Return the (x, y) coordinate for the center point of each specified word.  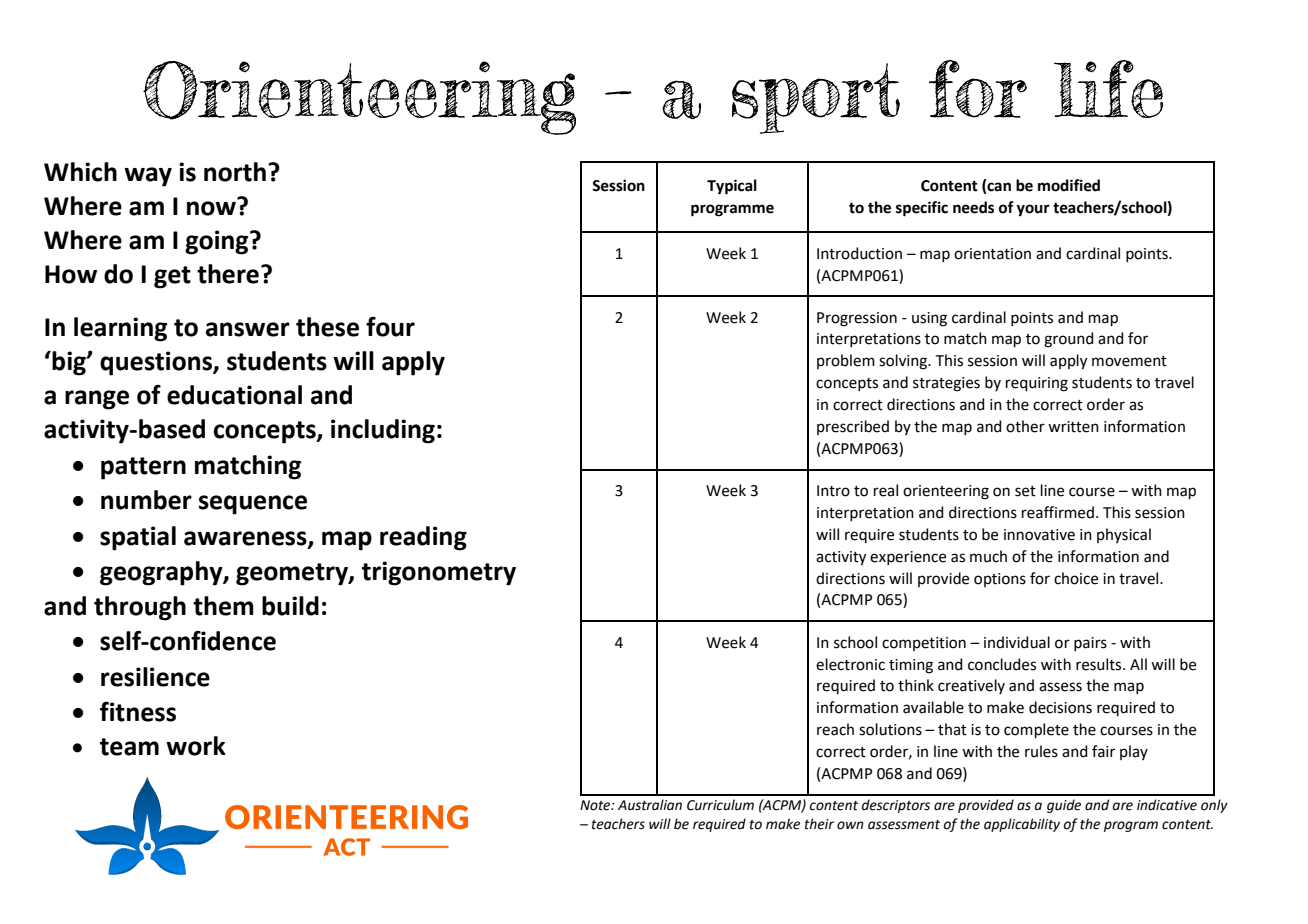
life (1108, 89)
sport (816, 98)
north (235, 172)
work (196, 746)
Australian (650, 805)
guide (1064, 806)
